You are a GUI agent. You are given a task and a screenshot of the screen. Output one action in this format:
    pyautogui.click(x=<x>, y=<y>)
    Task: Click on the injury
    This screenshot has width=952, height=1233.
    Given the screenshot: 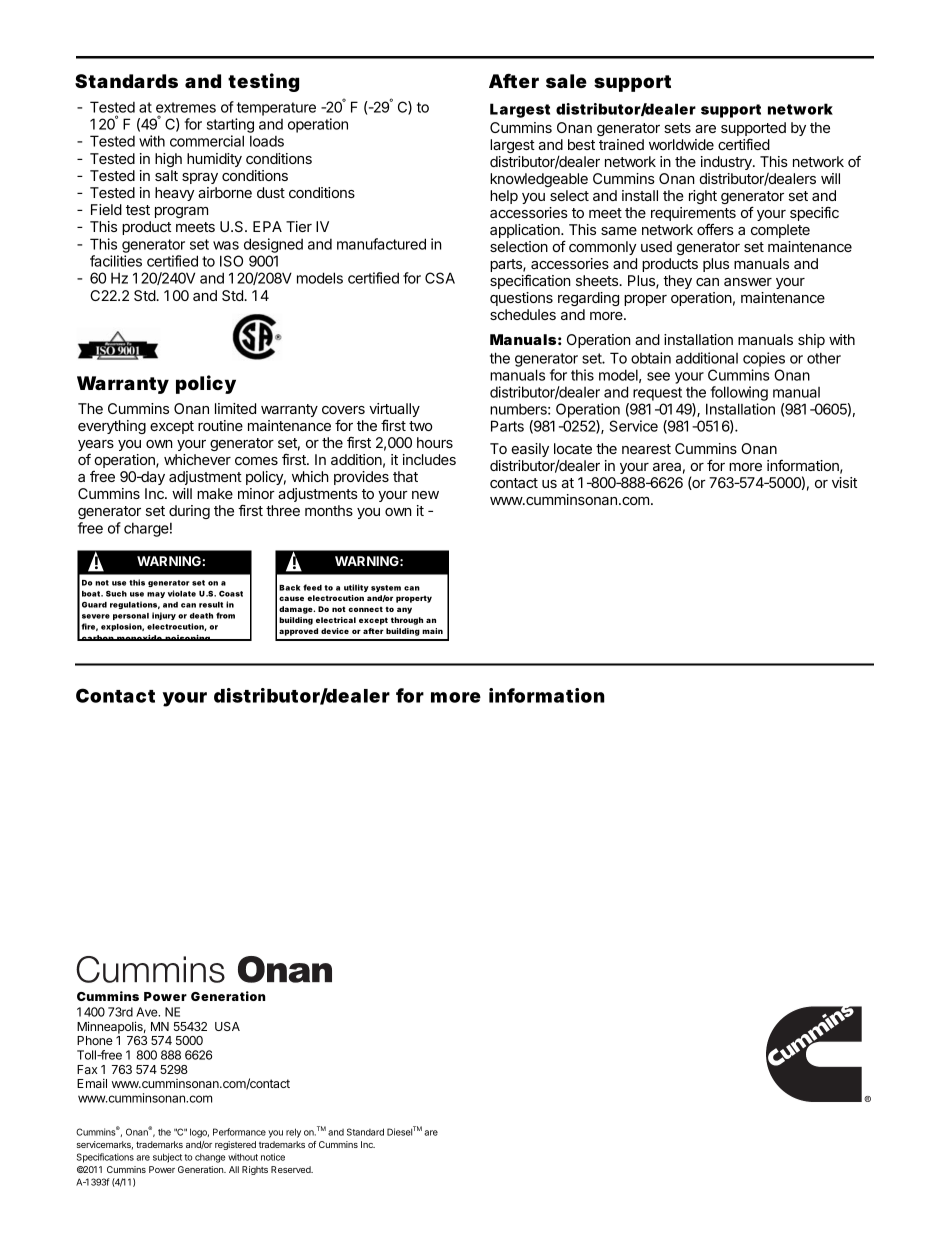 What is the action you would take?
    pyautogui.click(x=164, y=616)
